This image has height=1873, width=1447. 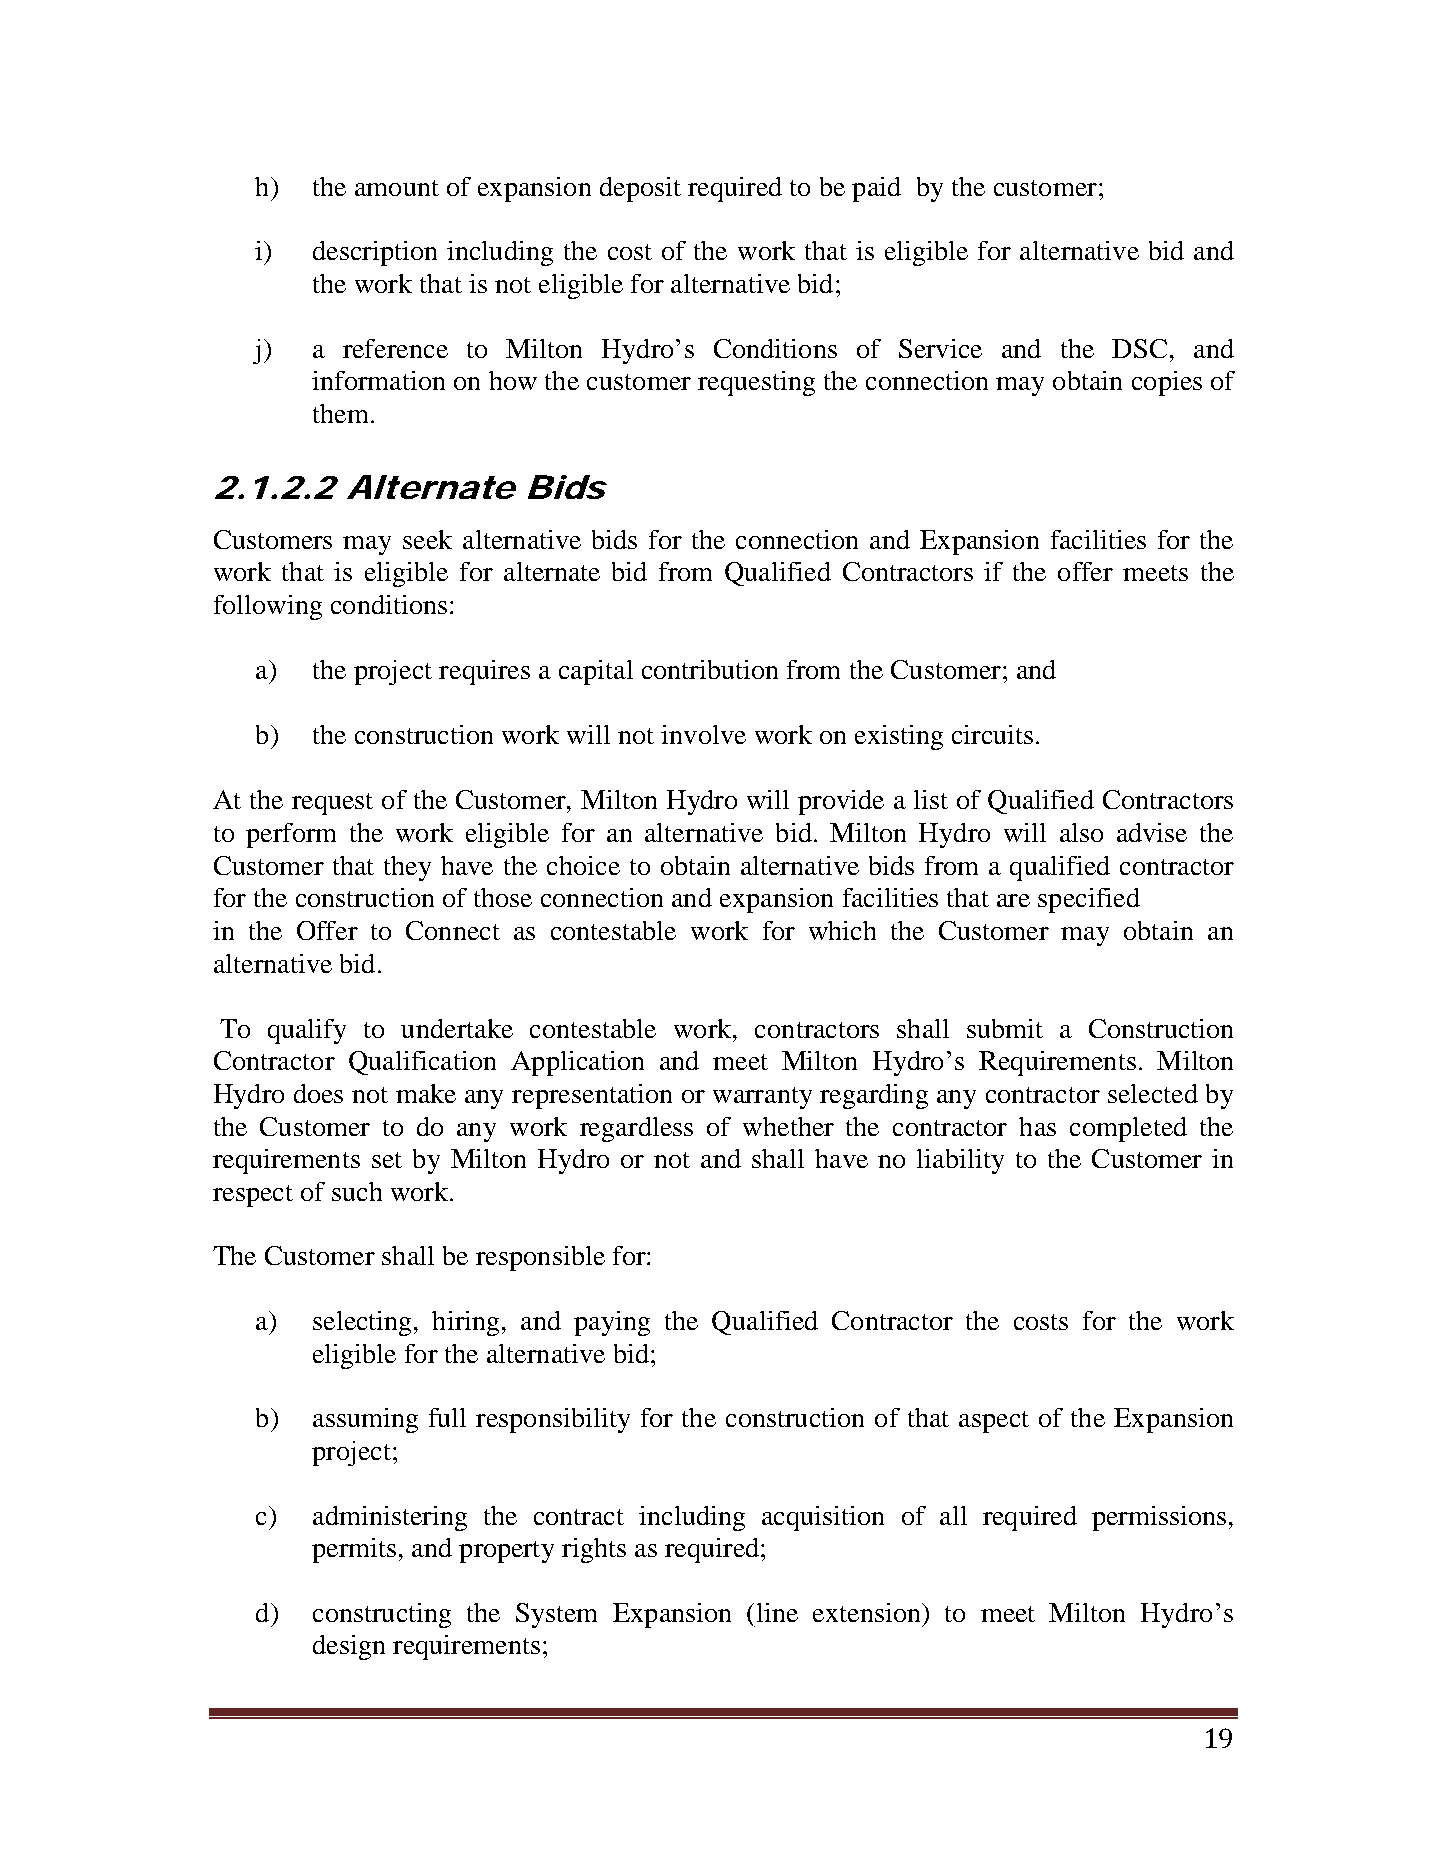 What do you see at coordinates (992, 734) in the image?
I see `circuits` at bounding box center [992, 734].
